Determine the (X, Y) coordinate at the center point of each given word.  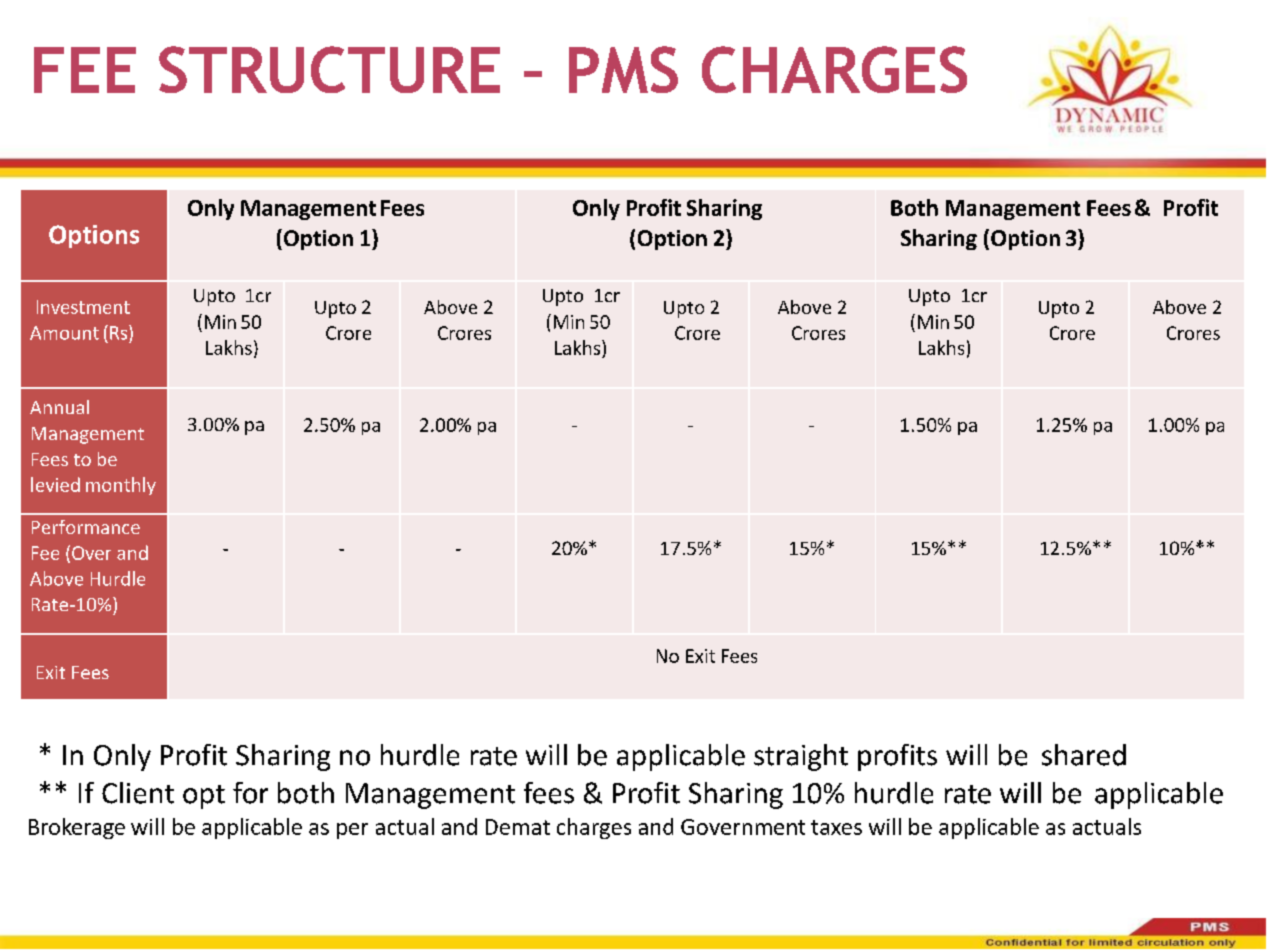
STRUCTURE (329, 69)
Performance (86, 527)
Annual (59, 407)
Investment (83, 307)
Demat (518, 827)
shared (1084, 755)
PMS (623, 69)
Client (138, 793)
